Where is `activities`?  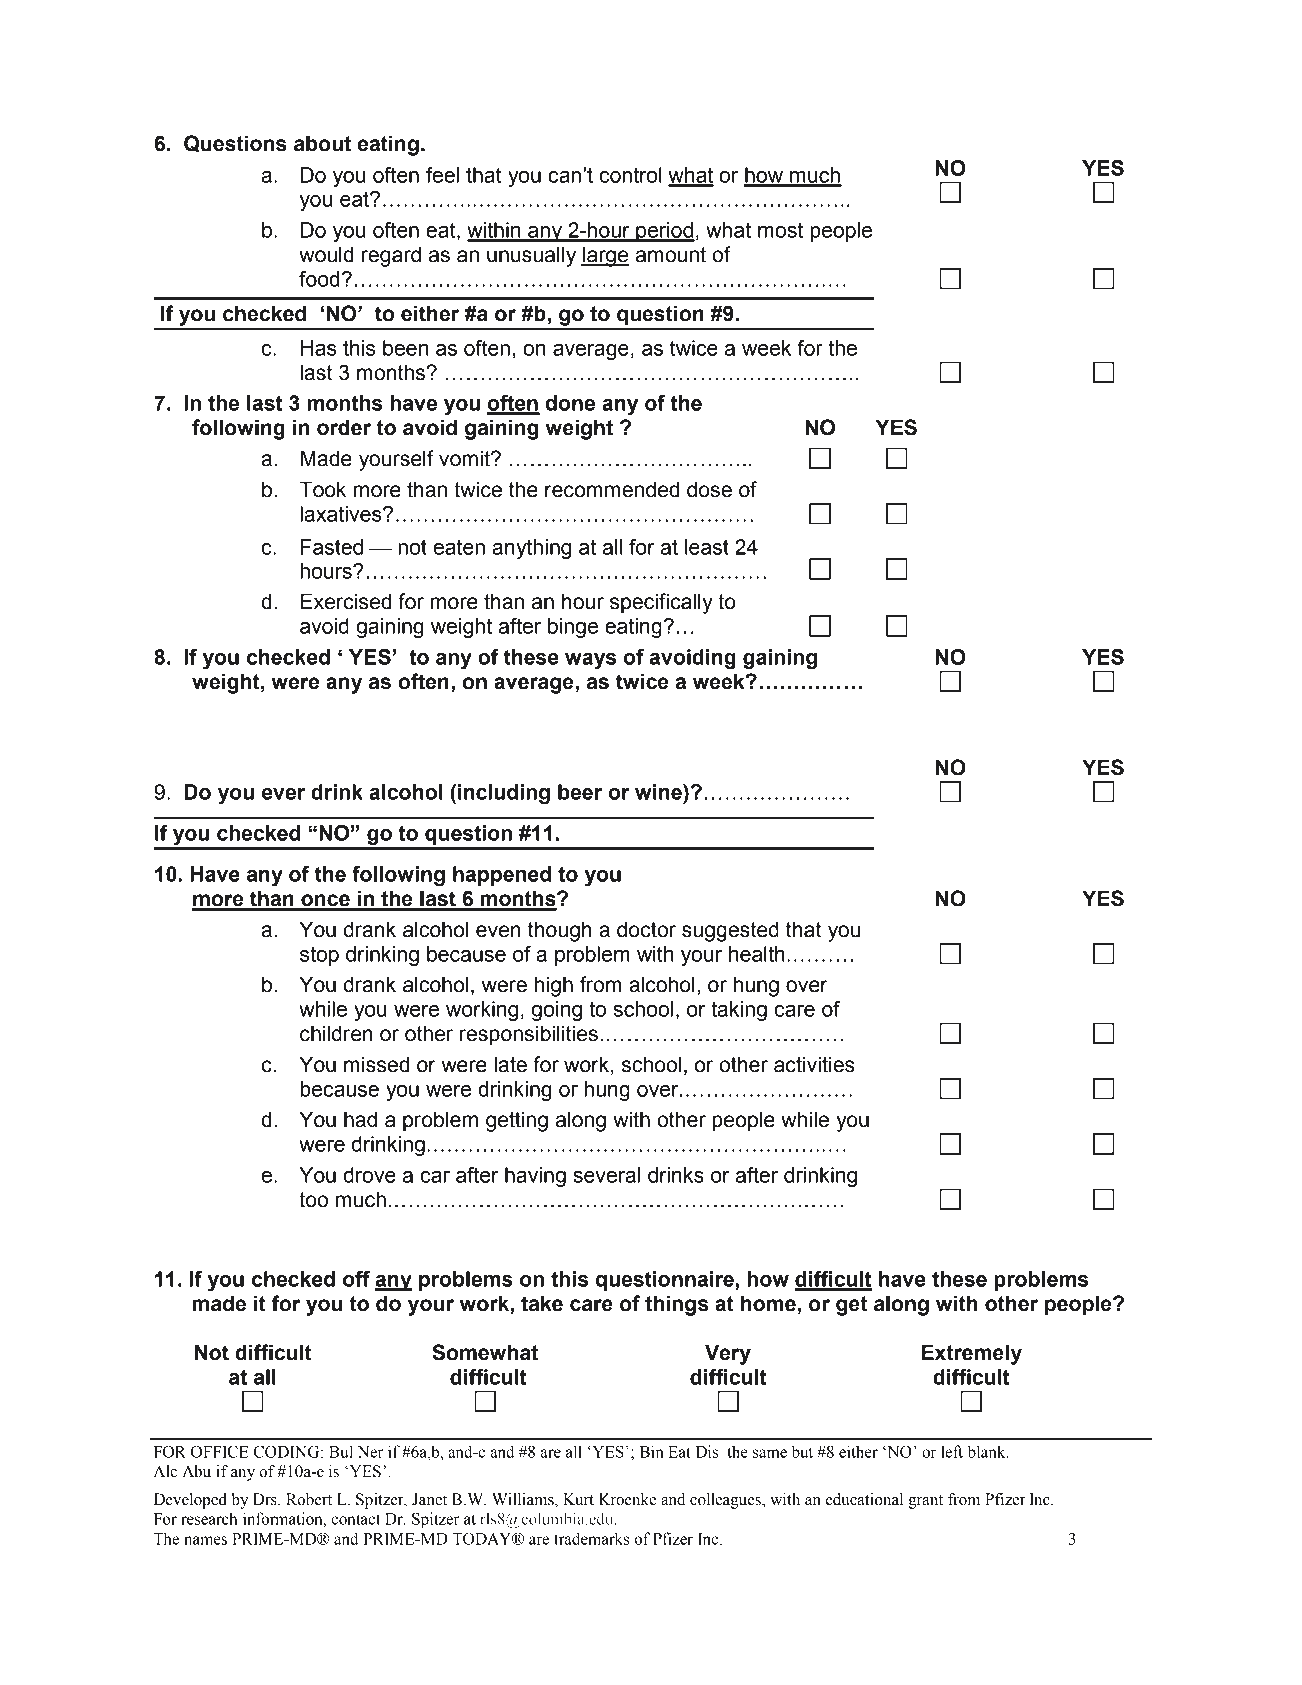
activities is located at coordinates (814, 1064).
